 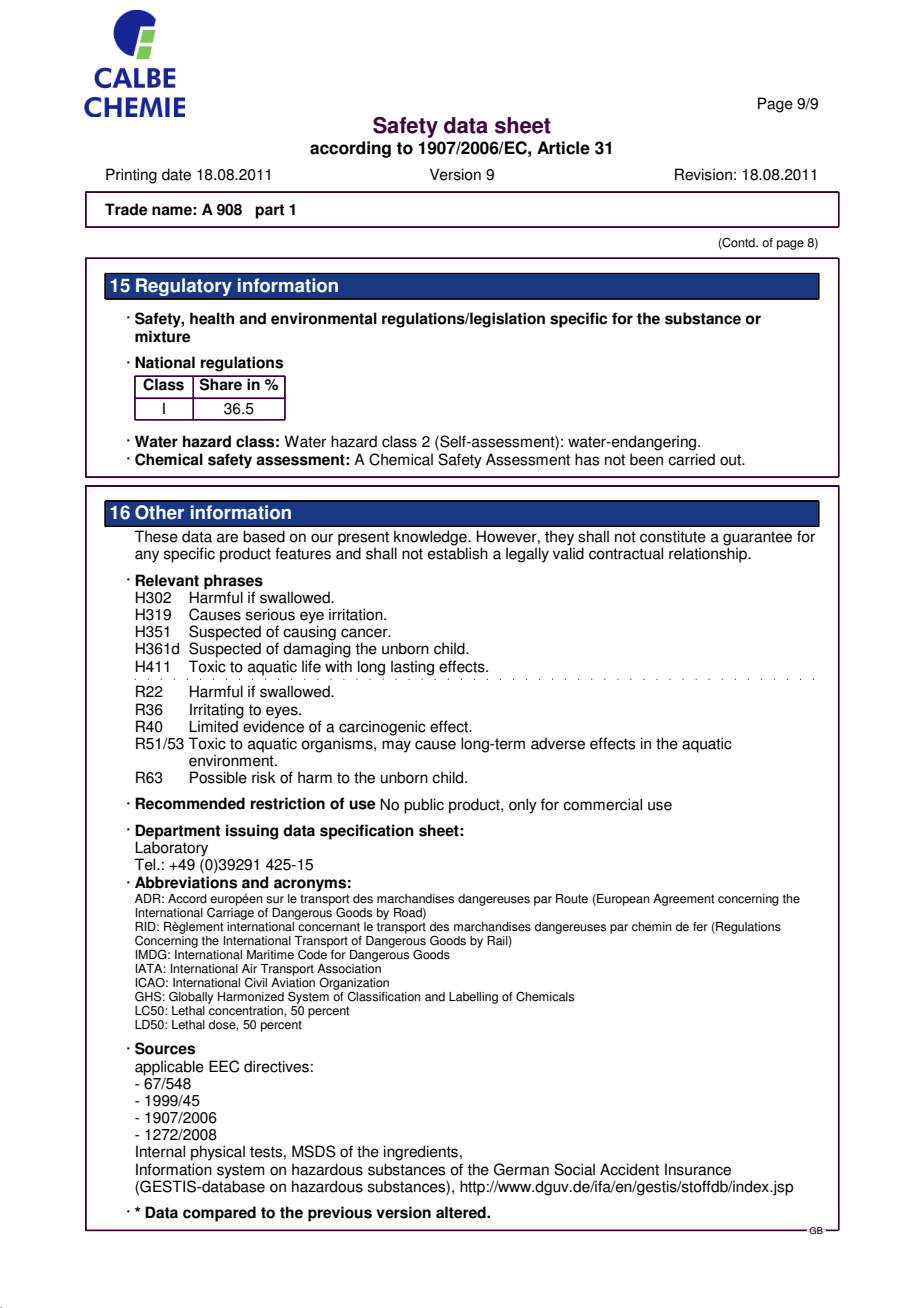 What do you see at coordinates (176, 174) in the screenshot?
I see `date` at bounding box center [176, 174].
